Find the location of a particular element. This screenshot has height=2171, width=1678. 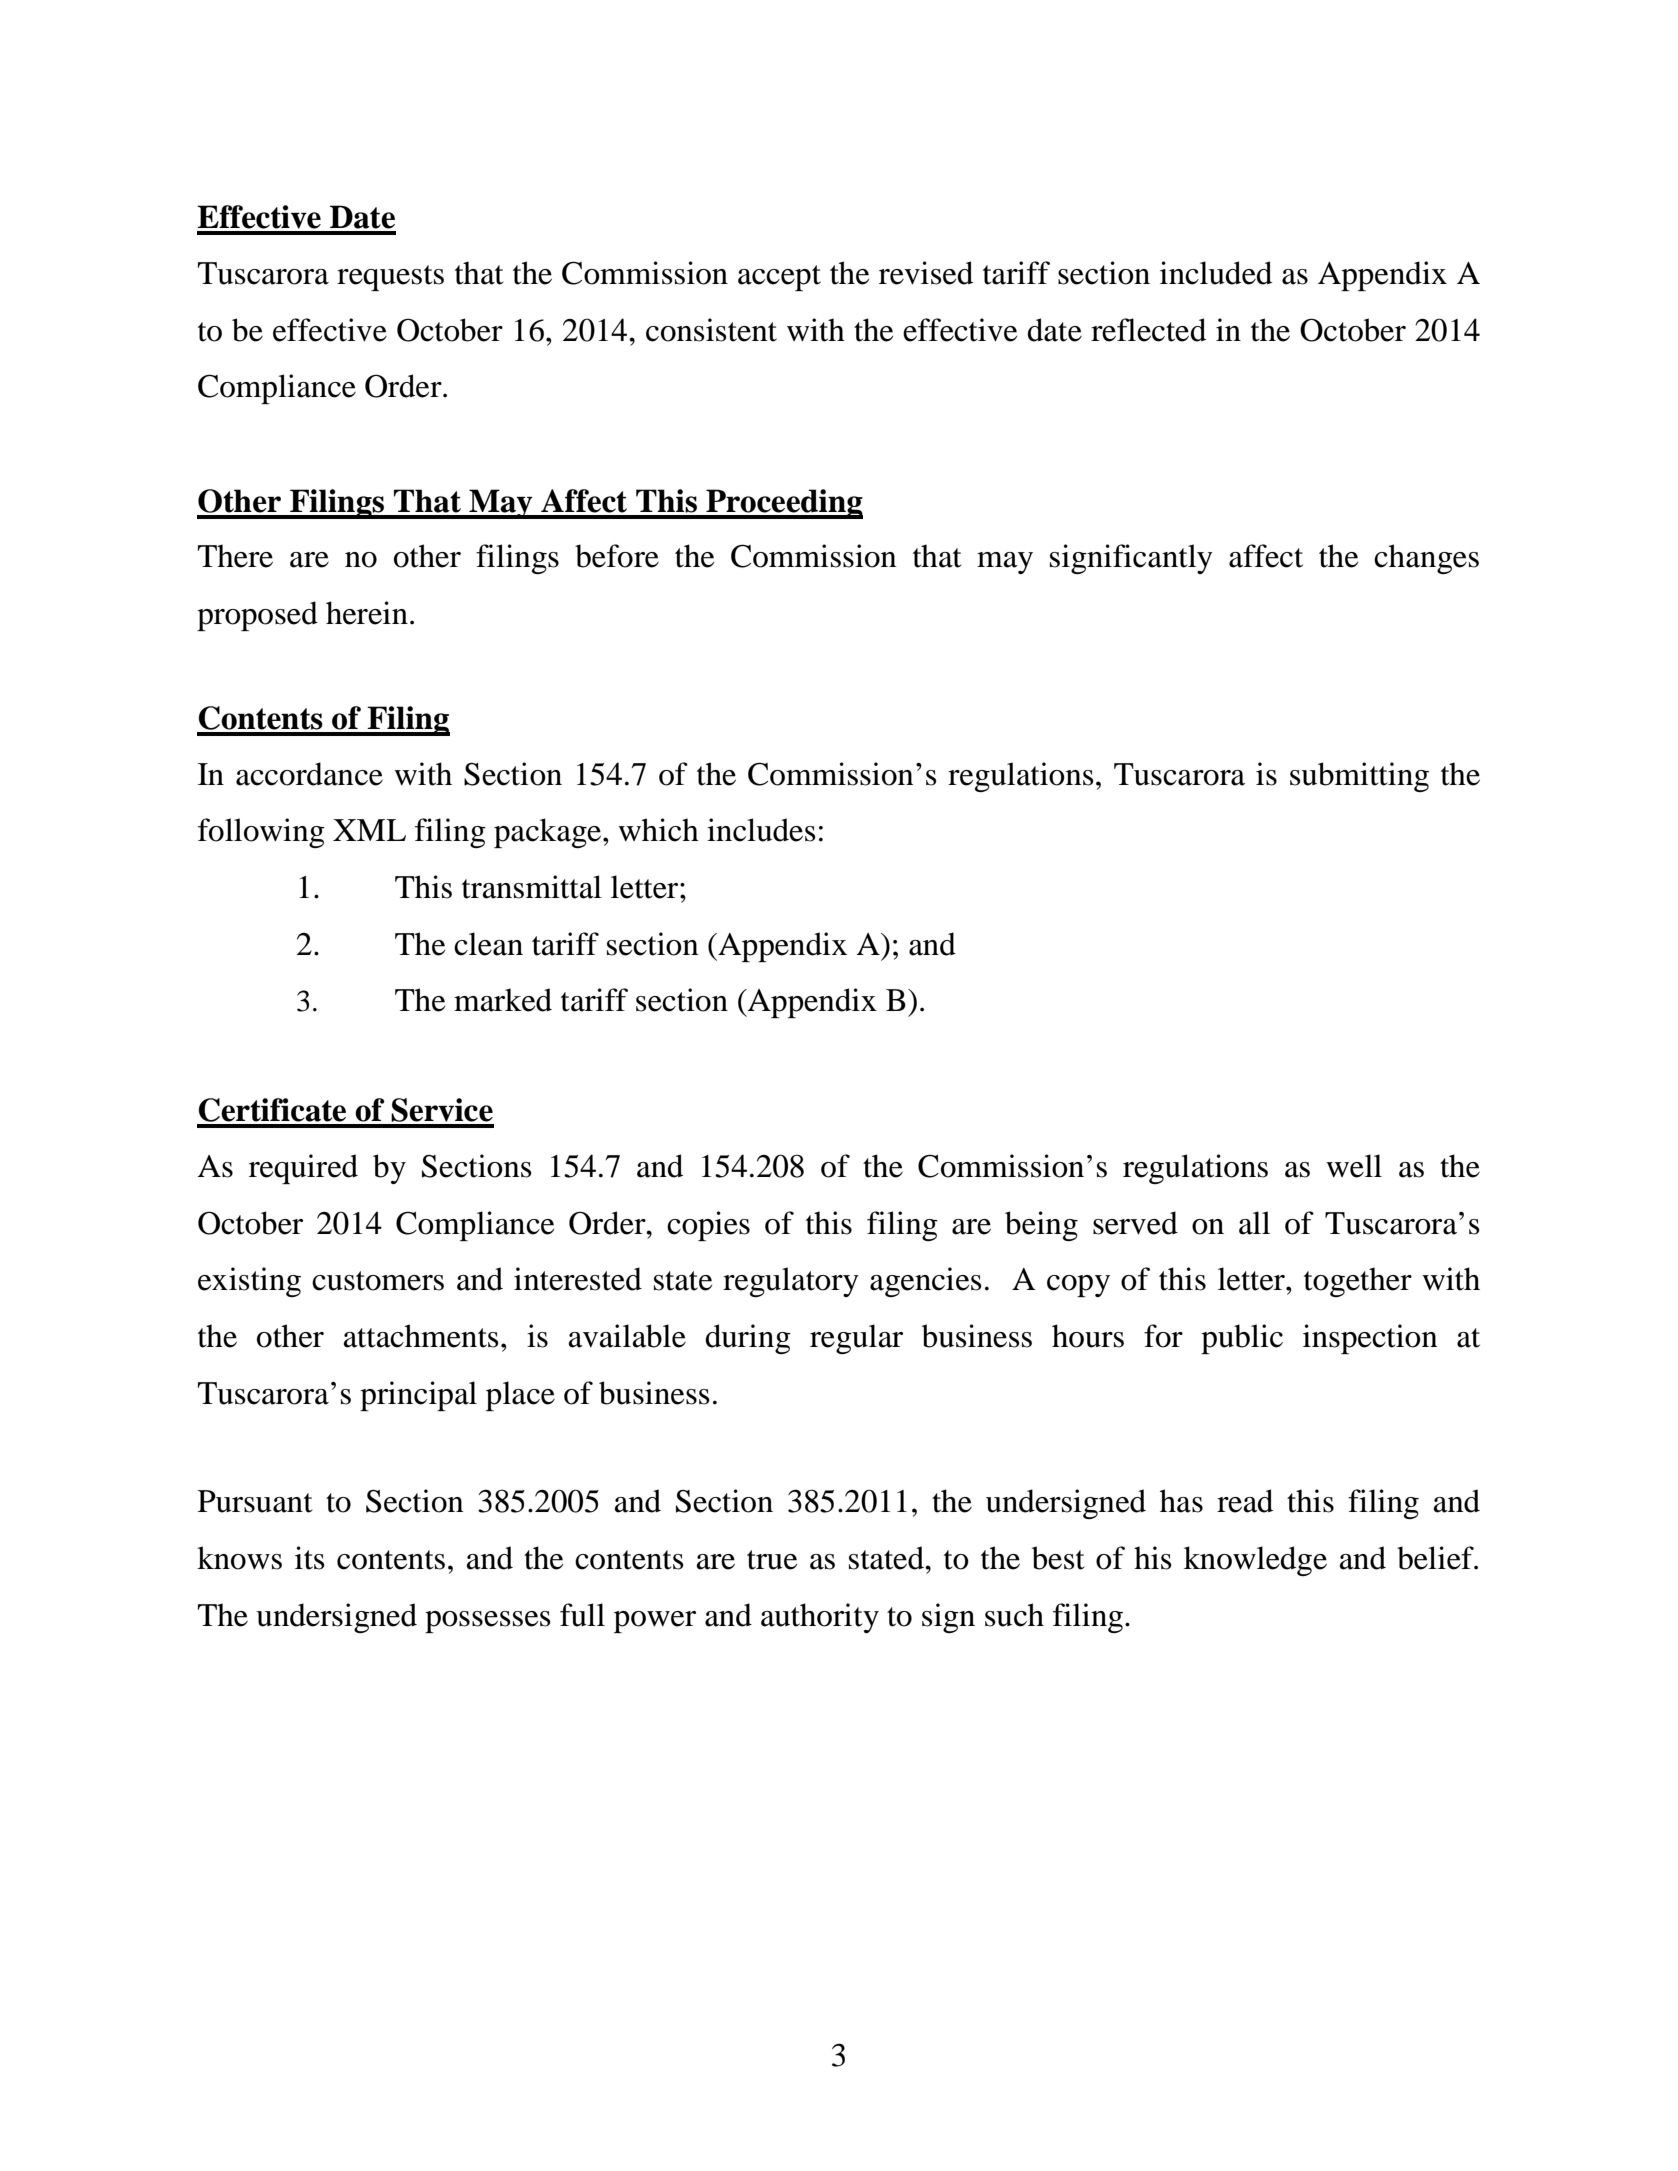

copies is located at coordinates (708, 1226).
